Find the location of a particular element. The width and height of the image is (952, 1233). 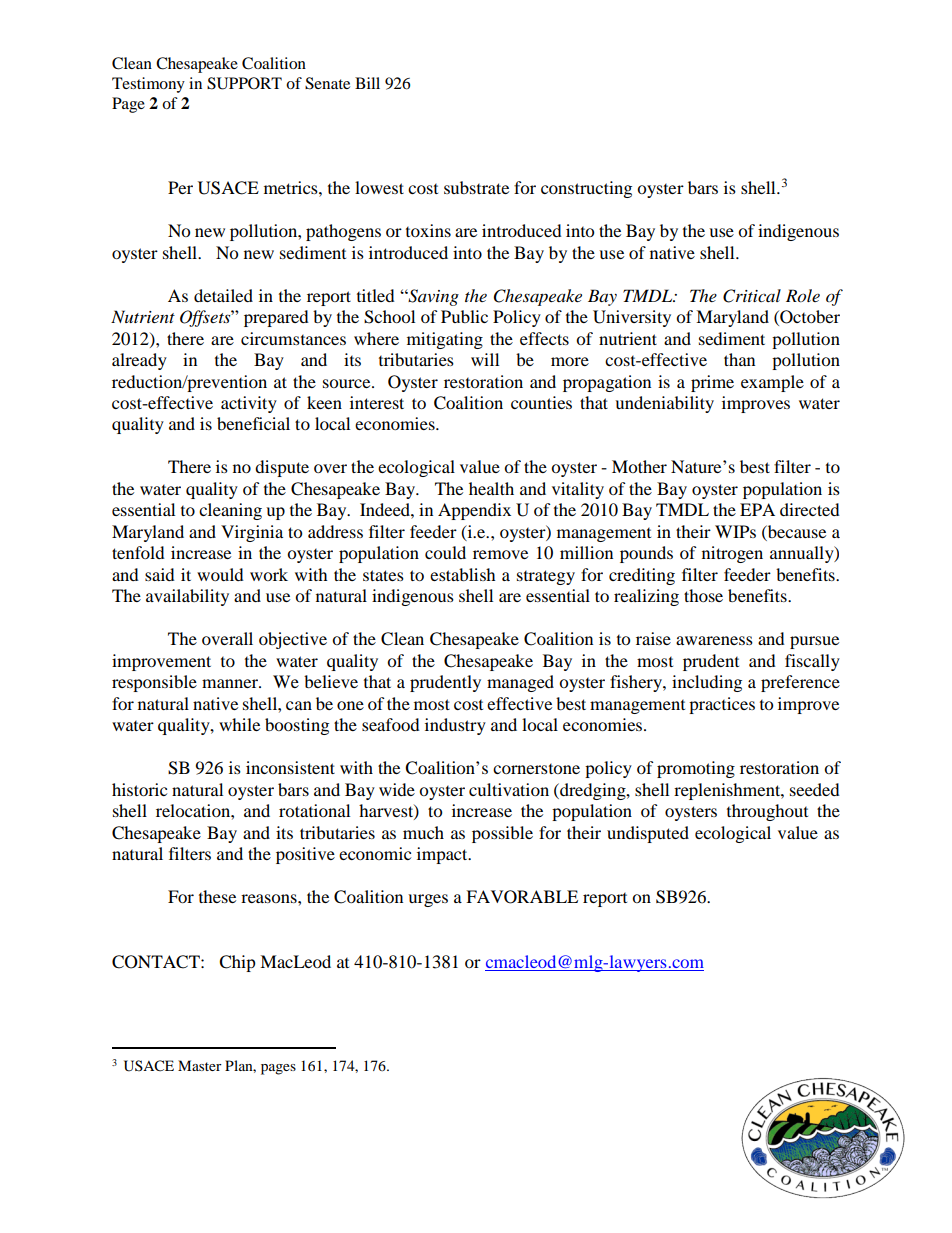

prime is located at coordinates (712, 383).
